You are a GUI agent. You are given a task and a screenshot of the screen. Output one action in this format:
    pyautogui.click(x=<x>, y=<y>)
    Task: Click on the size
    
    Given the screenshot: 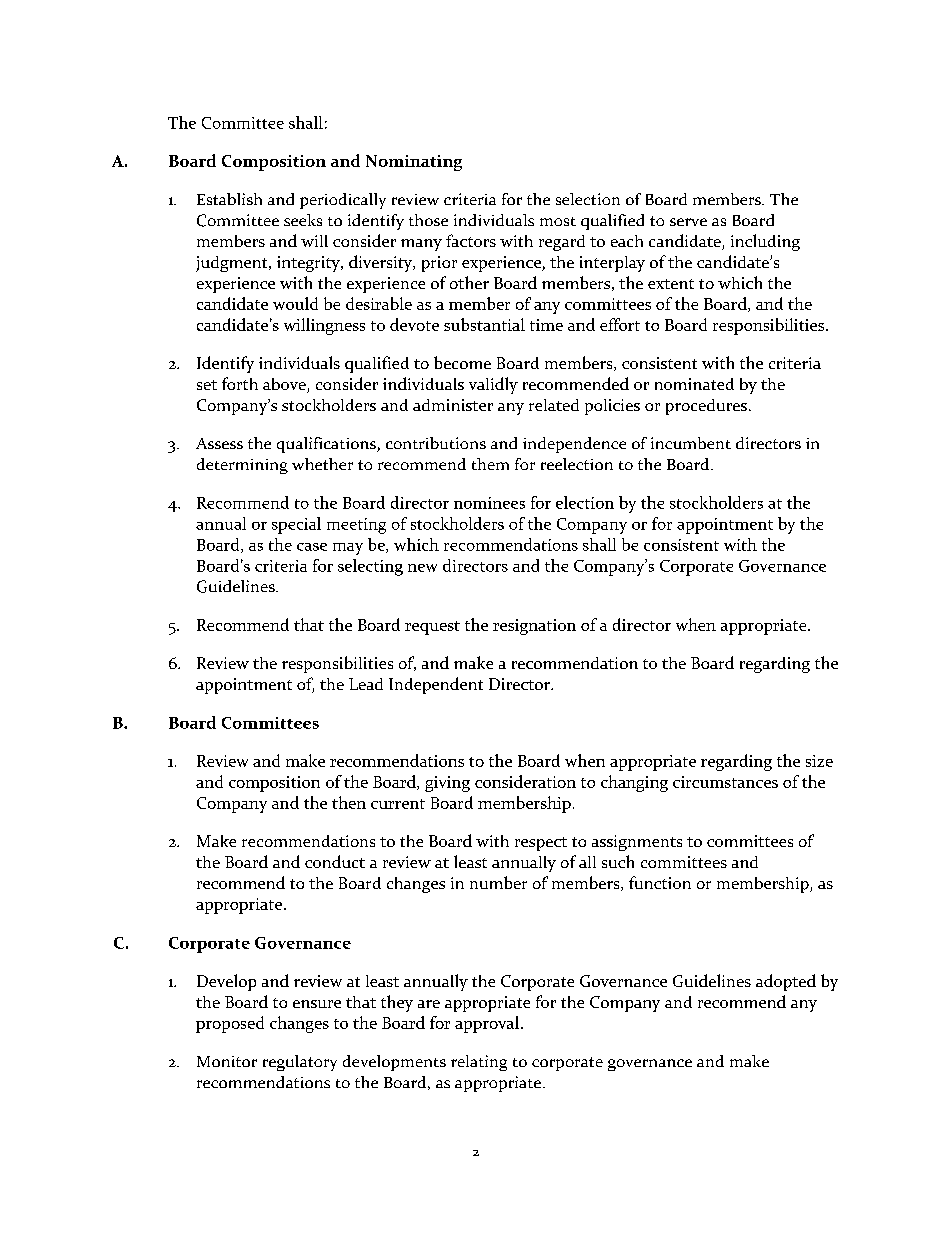 What is the action you would take?
    pyautogui.click(x=819, y=761)
